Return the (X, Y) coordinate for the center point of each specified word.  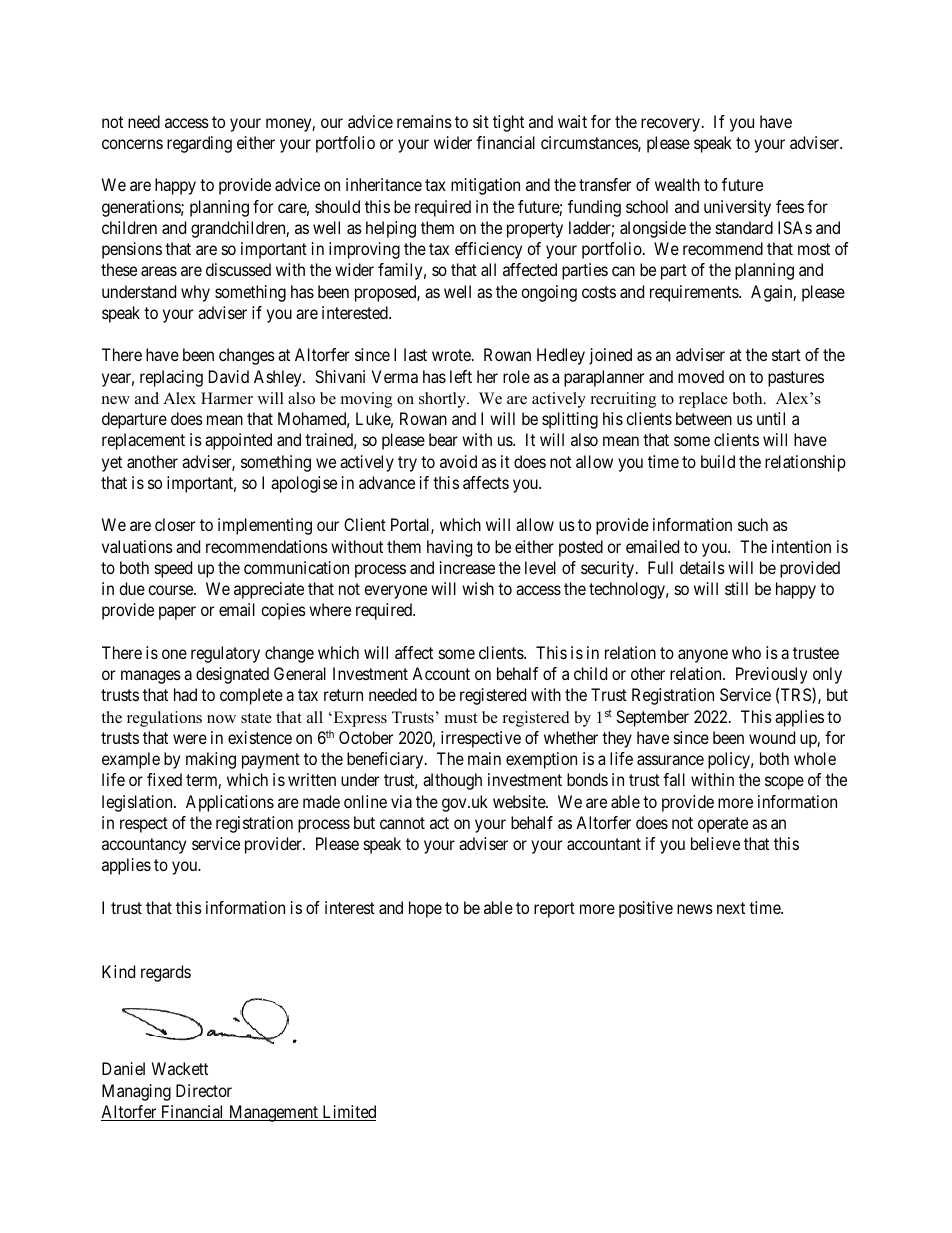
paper (177, 613)
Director (204, 1090)
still (736, 588)
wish (478, 588)
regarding (199, 144)
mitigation (485, 186)
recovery (672, 125)
